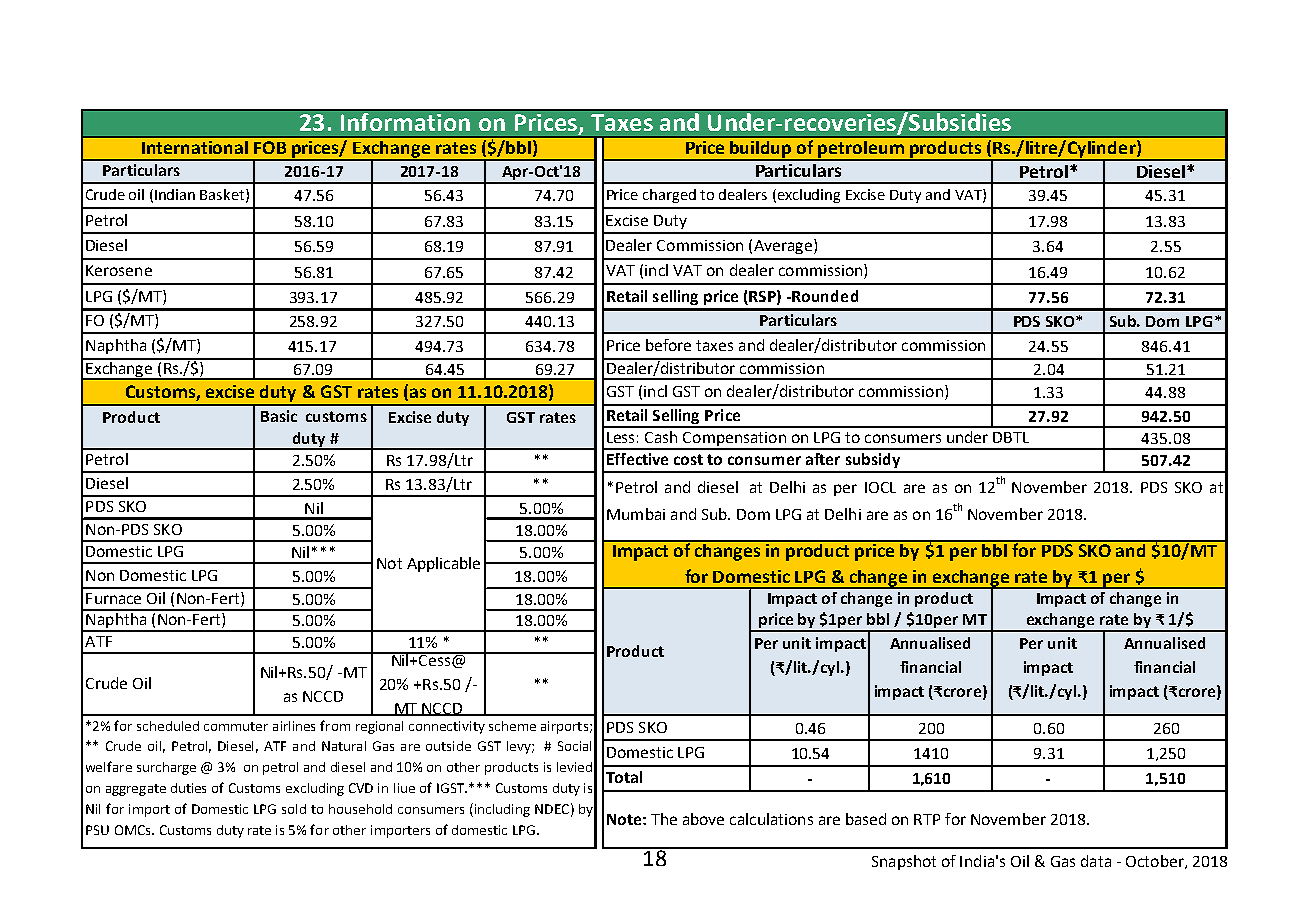 The image size is (1313, 924). What do you see at coordinates (783, 247) in the screenshot?
I see `Average` at bounding box center [783, 247].
